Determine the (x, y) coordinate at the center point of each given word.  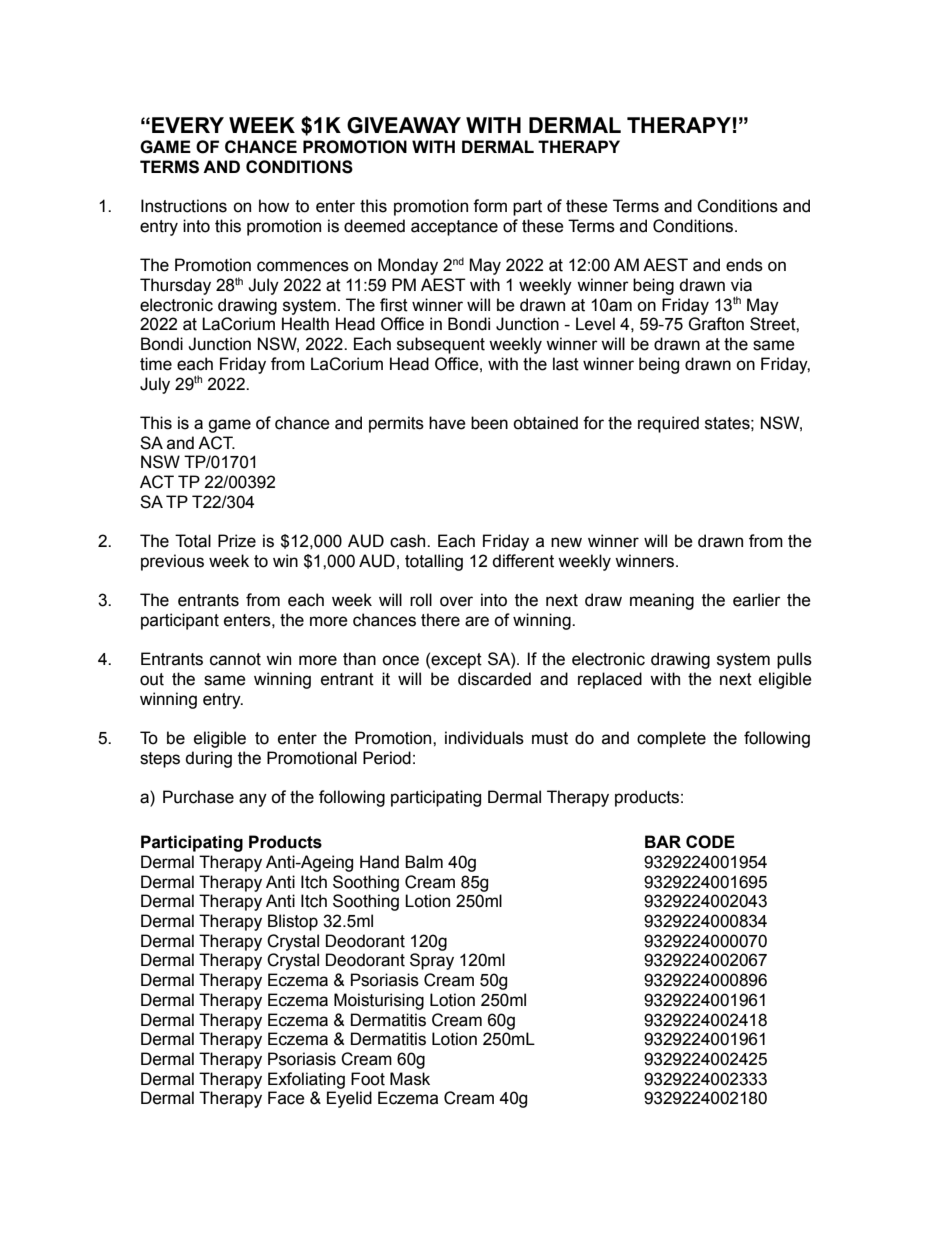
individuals (484, 738)
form (490, 206)
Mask (410, 1079)
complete (671, 739)
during (208, 759)
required (668, 424)
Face (286, 1098)
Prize (237, 541)
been (489, 423)
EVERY (188, 125)
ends (744, 265)
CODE (710, 842)
